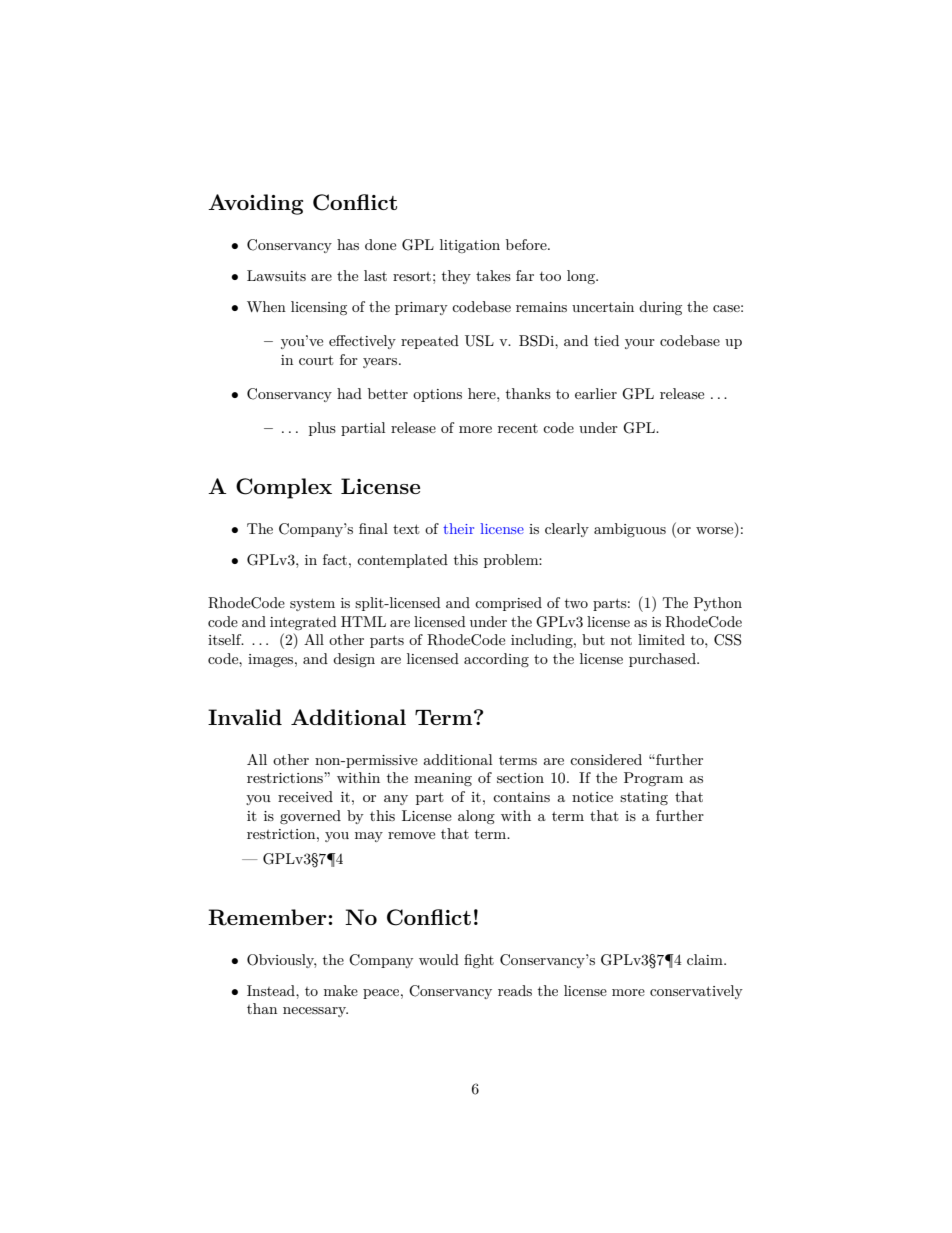  Describe the element at coordinates (696, 992) in the image. I see `conservatively` at that location.
